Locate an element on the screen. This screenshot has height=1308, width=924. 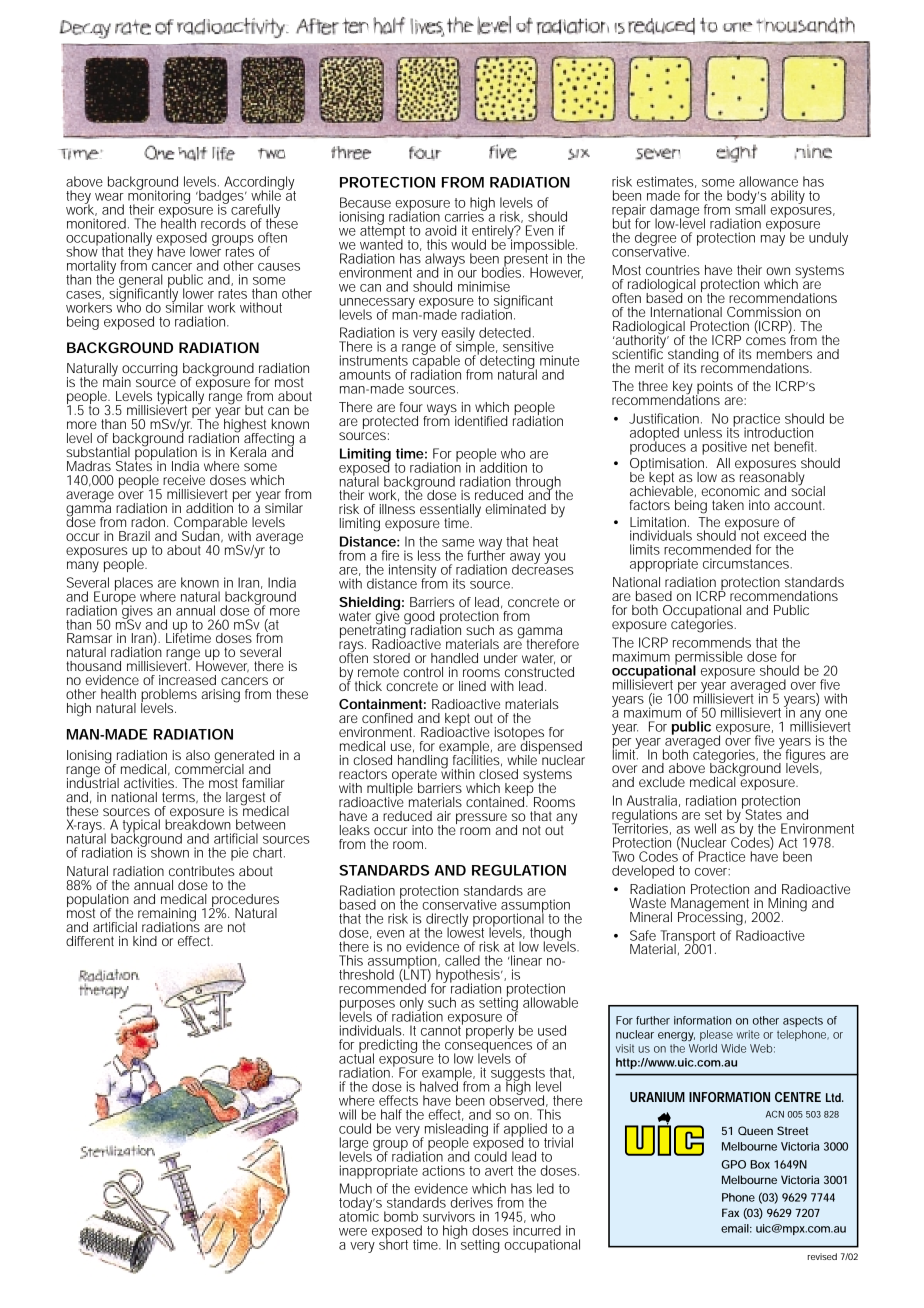
problems is located at coordinates (169, 697).
